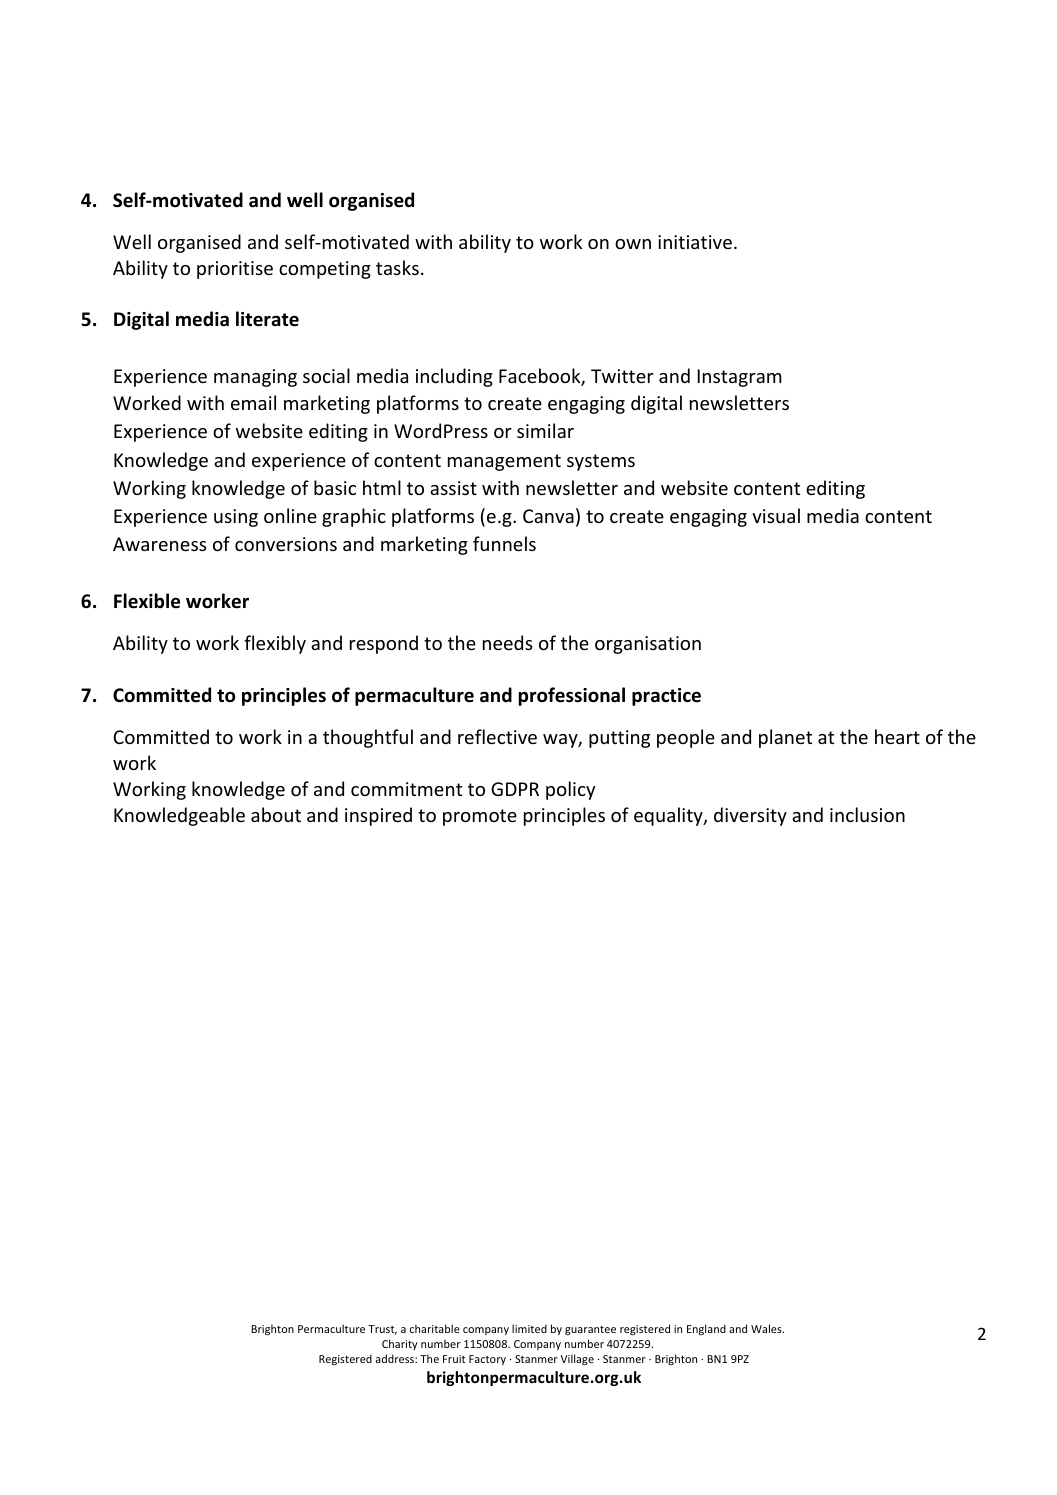  What do you see at coordinates (776, 515) in the image?
I see `visual` at bounding box center [776, 515].
